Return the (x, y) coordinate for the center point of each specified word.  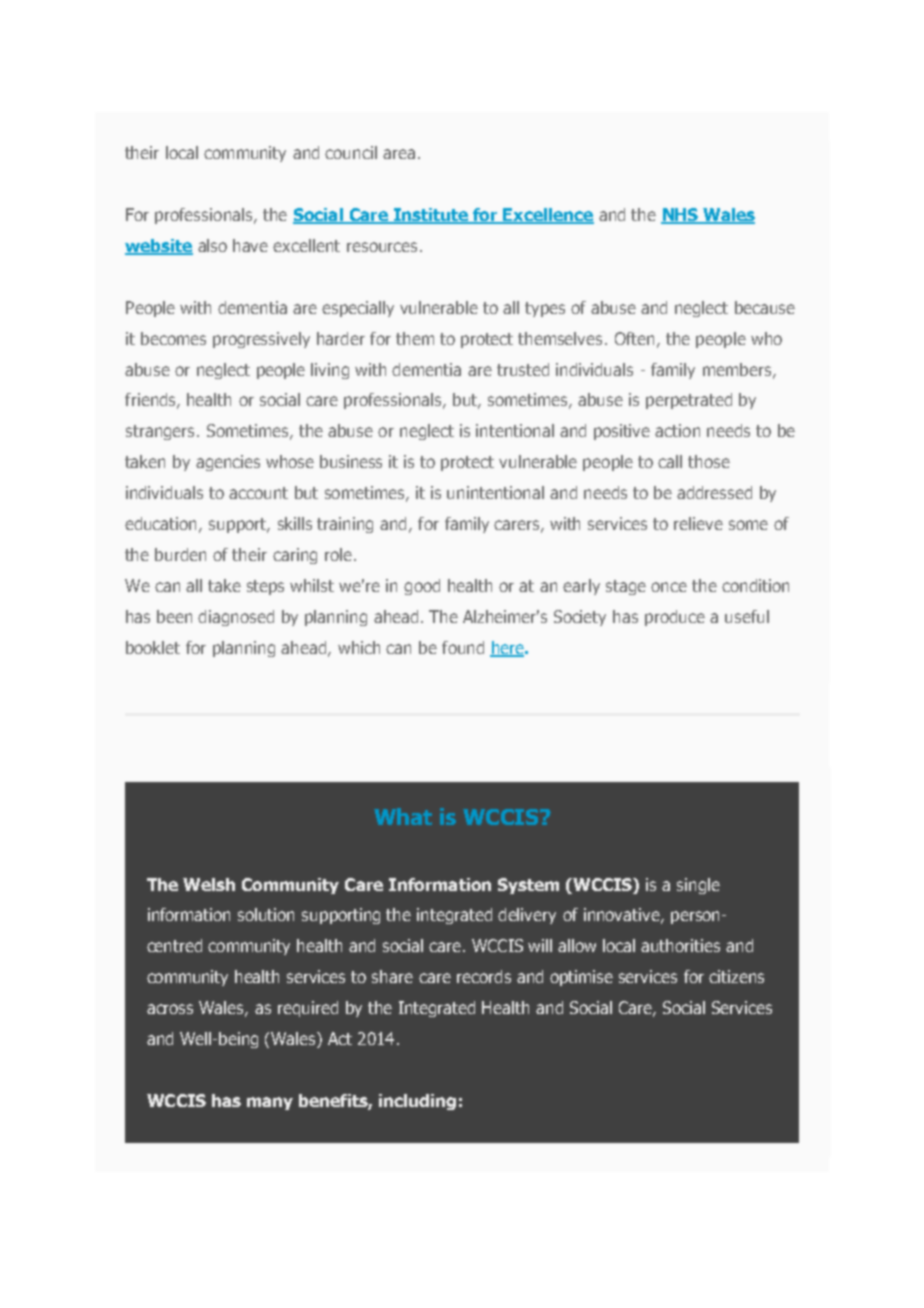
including (417, 1102)
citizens (736, 976)
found (463, 647)
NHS (681, 215)
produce (675, 618)
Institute (431, 215)
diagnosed (236, 618)
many (270, 1103)
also (212, 245)
